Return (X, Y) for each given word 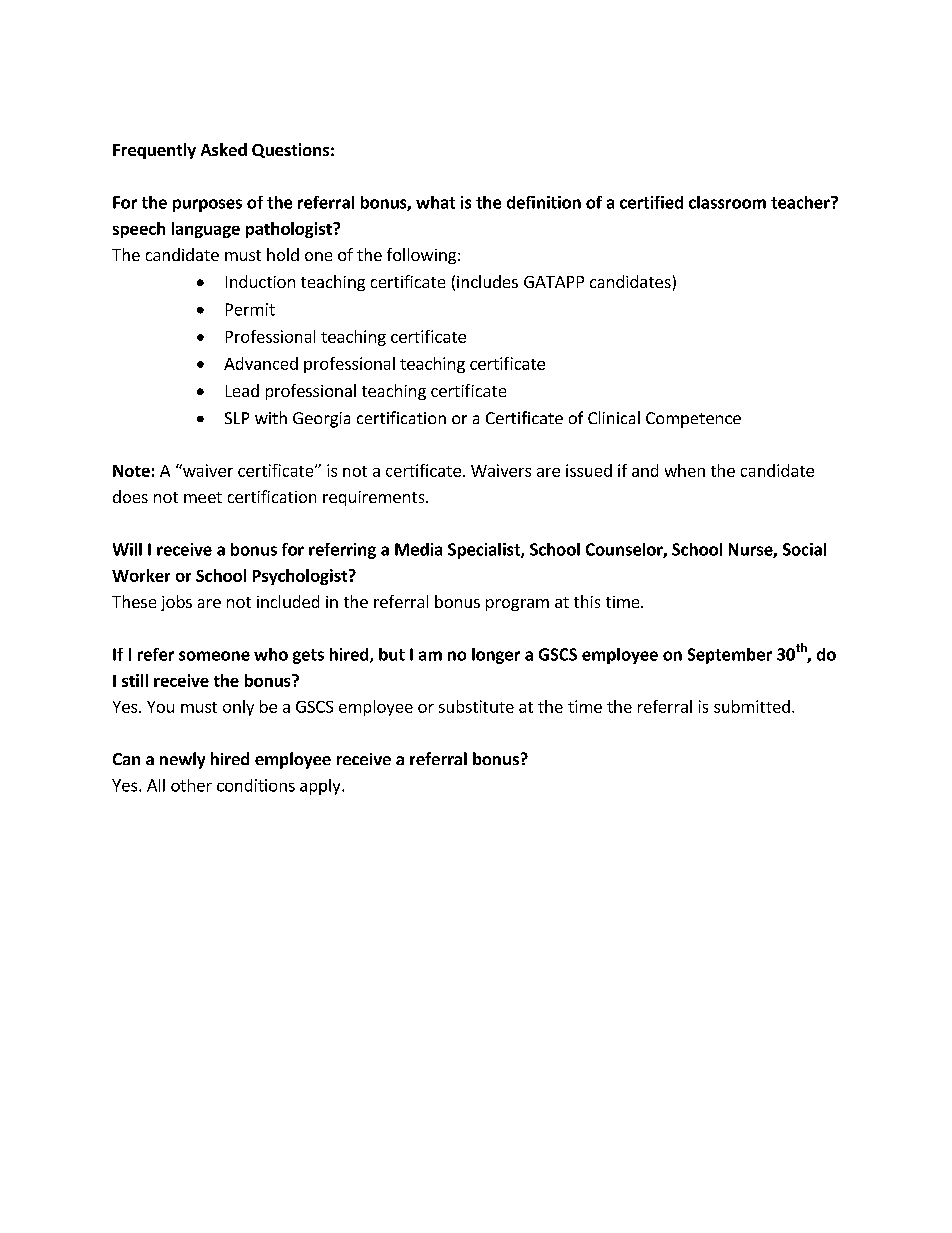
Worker (141, 575)
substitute (476, 706)
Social (804, 549)
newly (182, 760)
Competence (693, 420)
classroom (727, 202)
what (435, 202)
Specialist (485, 551)
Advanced (261, 363)
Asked (224, 149)
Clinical (614, 417)
